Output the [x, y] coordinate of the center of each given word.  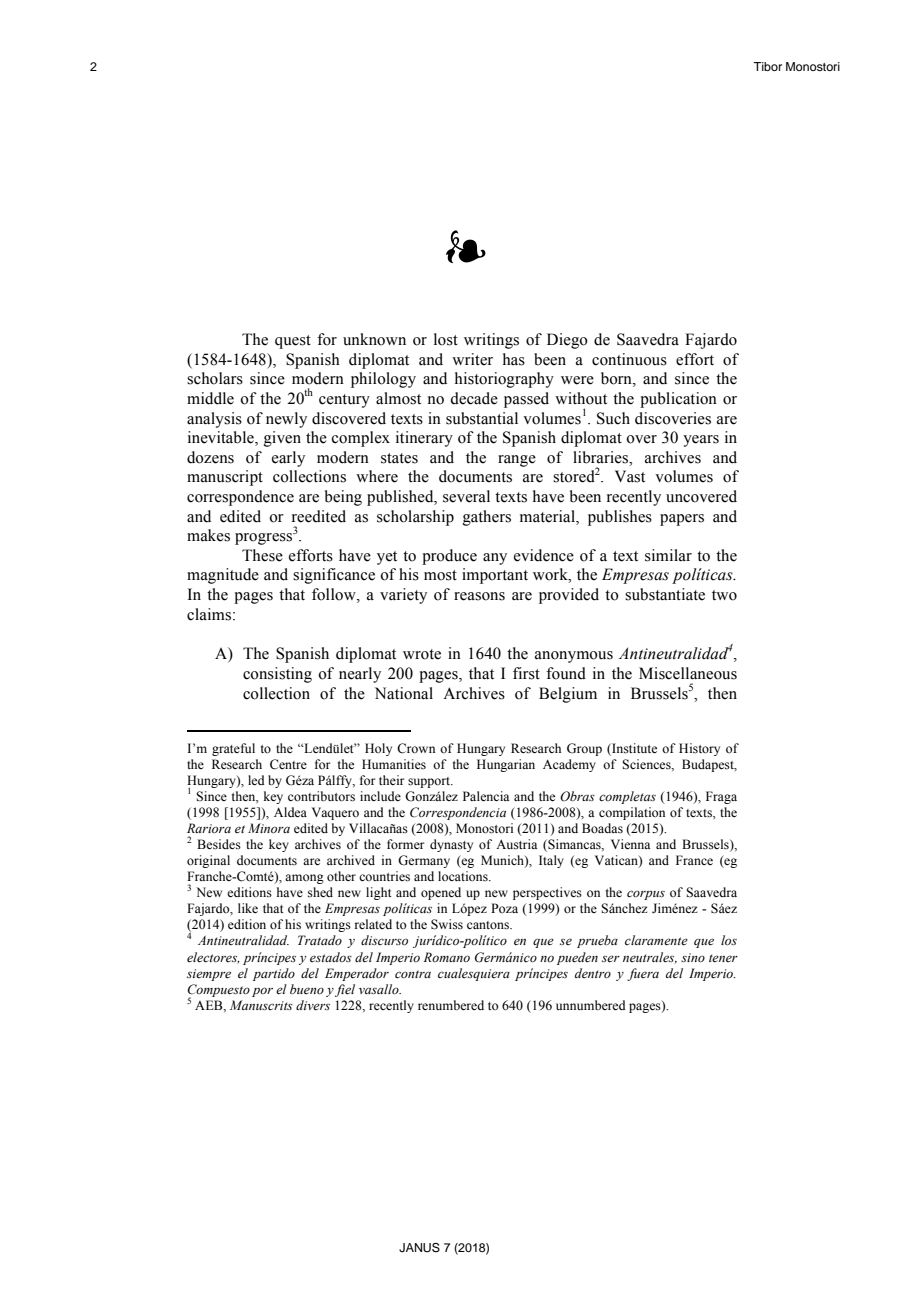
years [701, 441]
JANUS [419, 1248]
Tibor [767, 66]
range [517, 461]
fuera [643, 974]
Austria [517, 844]
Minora [269, 828]
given [282, 439]
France [694, 860]
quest [293, 342]
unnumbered [591, 1005]
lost [446, 339]
